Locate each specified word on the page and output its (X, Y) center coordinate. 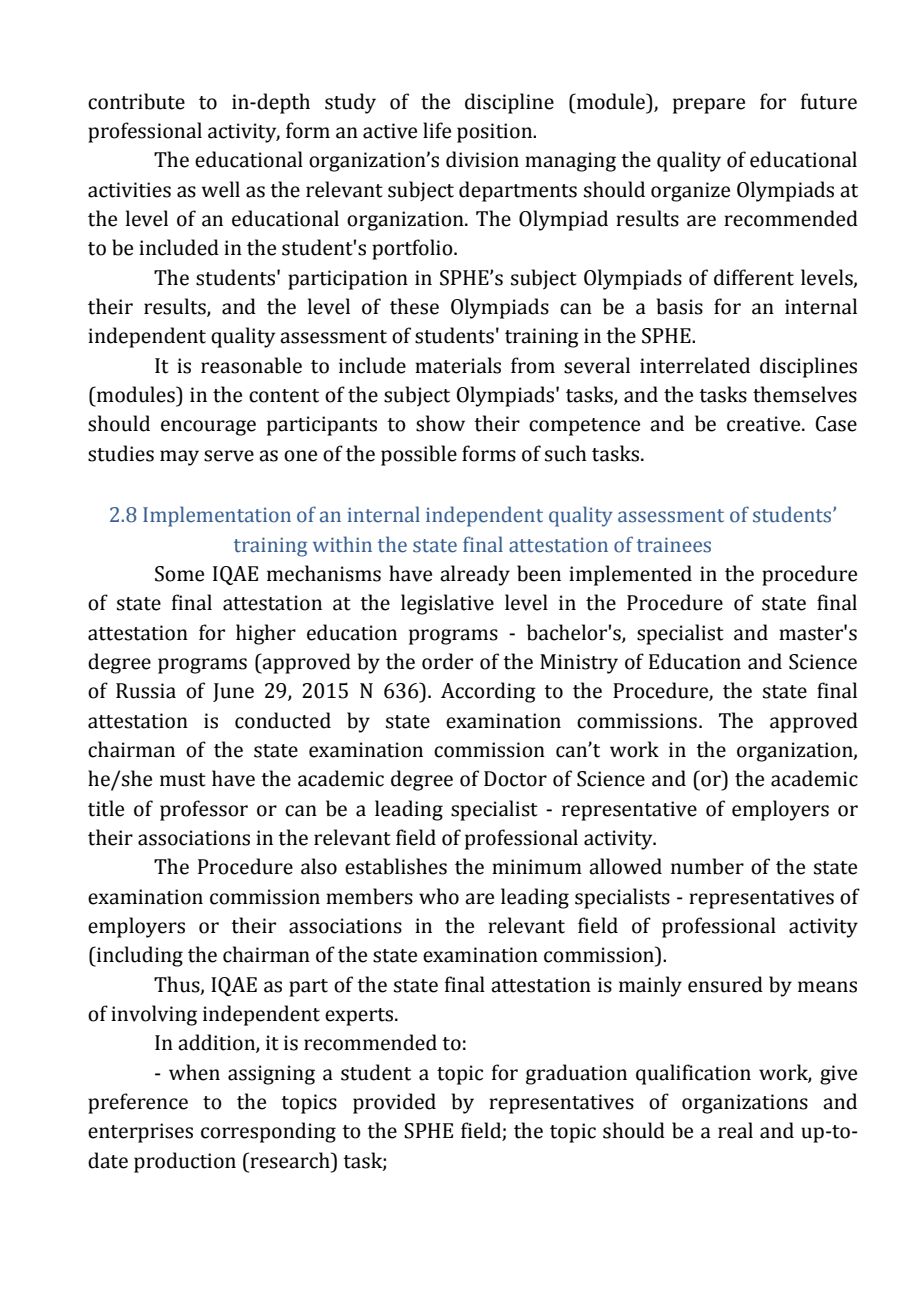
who (439, 896)
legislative (447, 604)
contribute (136, 101)
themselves (805, 394)
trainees (674, 545)
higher (266, 634)
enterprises (140, 1133)
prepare (709, 106)
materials (458, 365)
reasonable (251, 365)
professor (204, 810)
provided (394, 1103)
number (707, 866)
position (496, 133)
